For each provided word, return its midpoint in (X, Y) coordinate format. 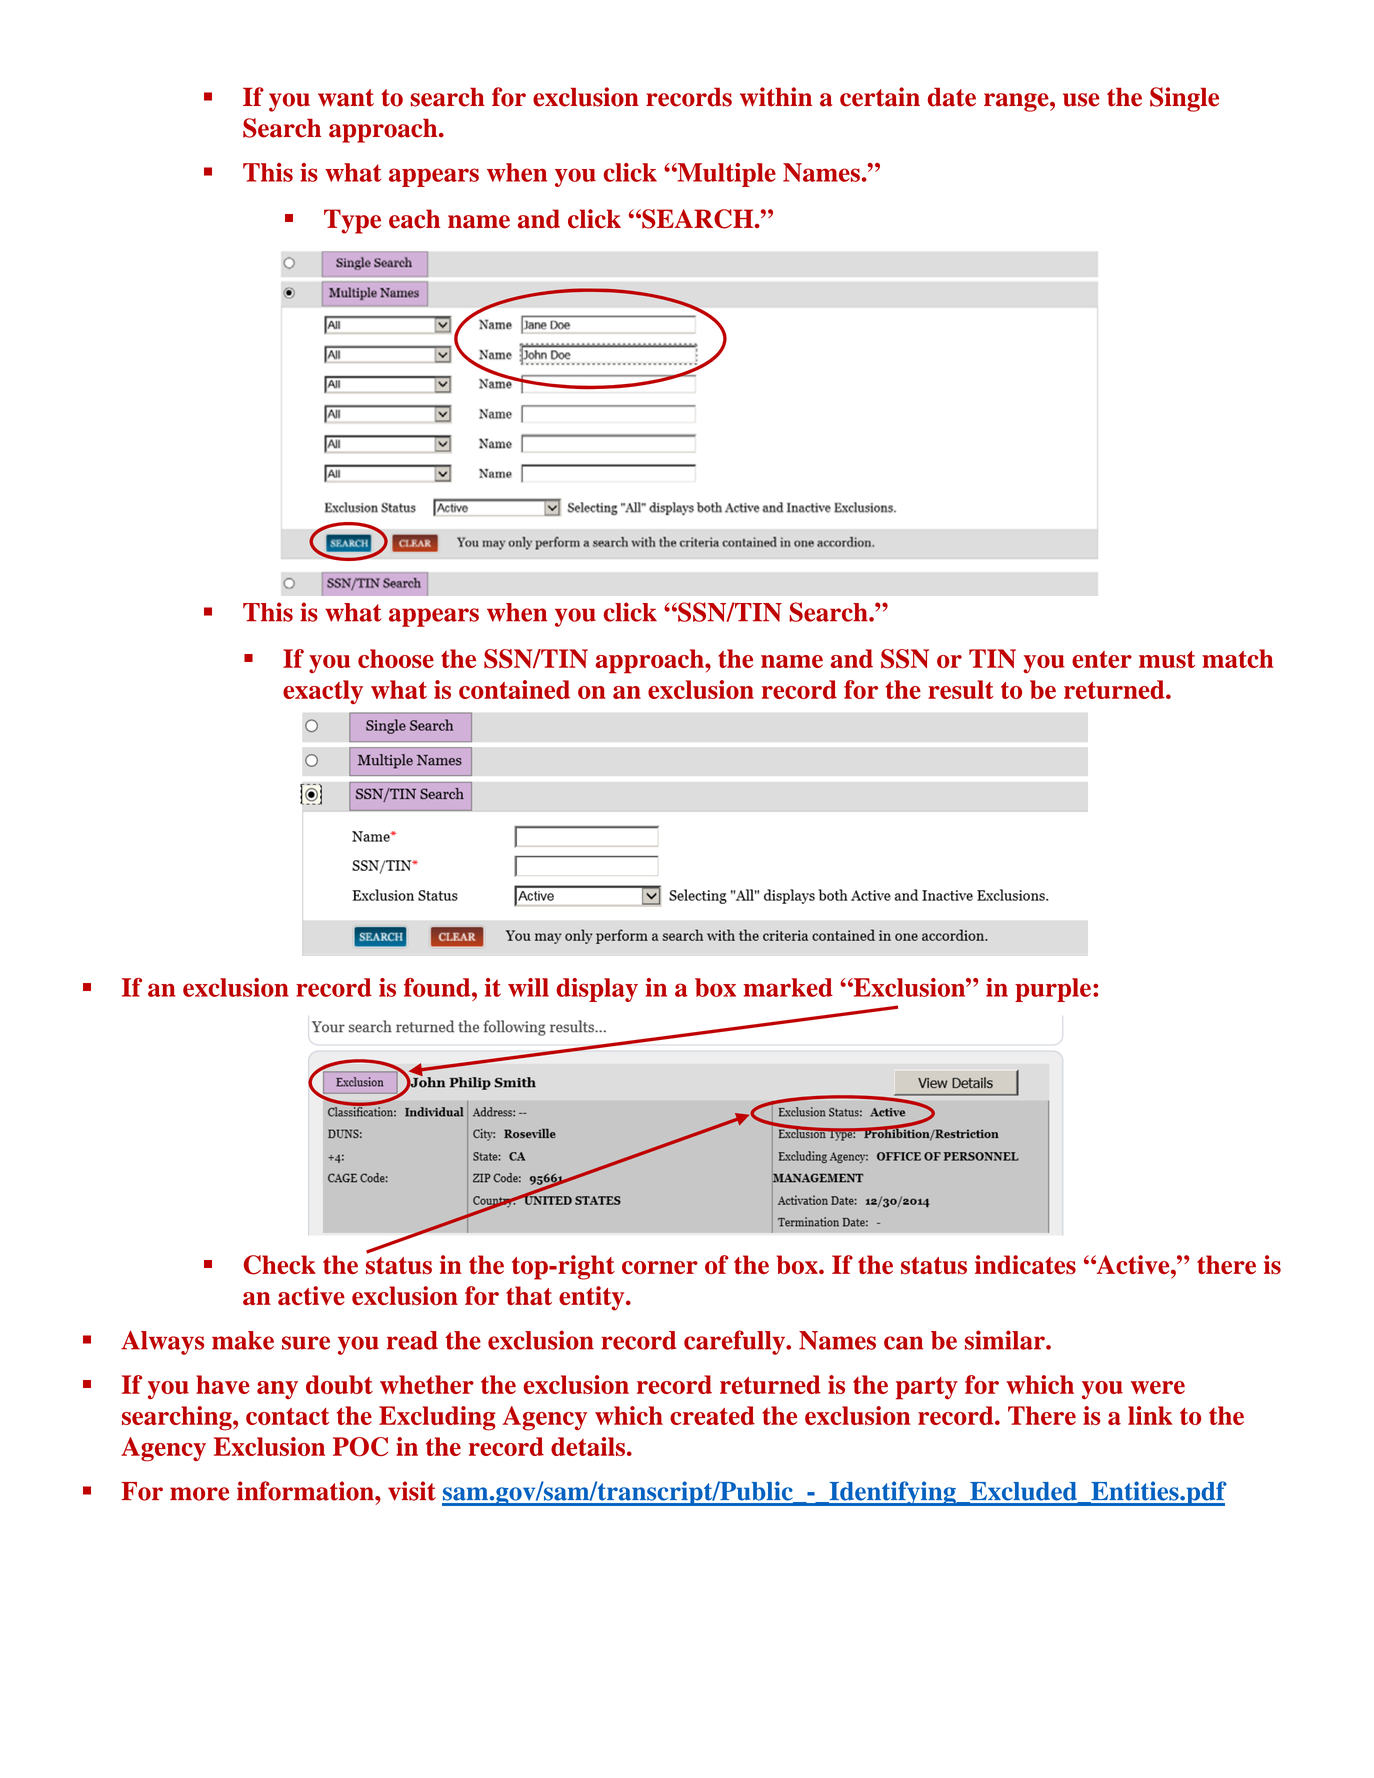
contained (514, 689)
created (712, 1415)
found (438, 987)
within (776, 97)
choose (396, 658)
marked (788, 987)
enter (1102, 659)
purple (1053, 990)
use (1081, 100)
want (346, 98)
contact (287, 1416)
